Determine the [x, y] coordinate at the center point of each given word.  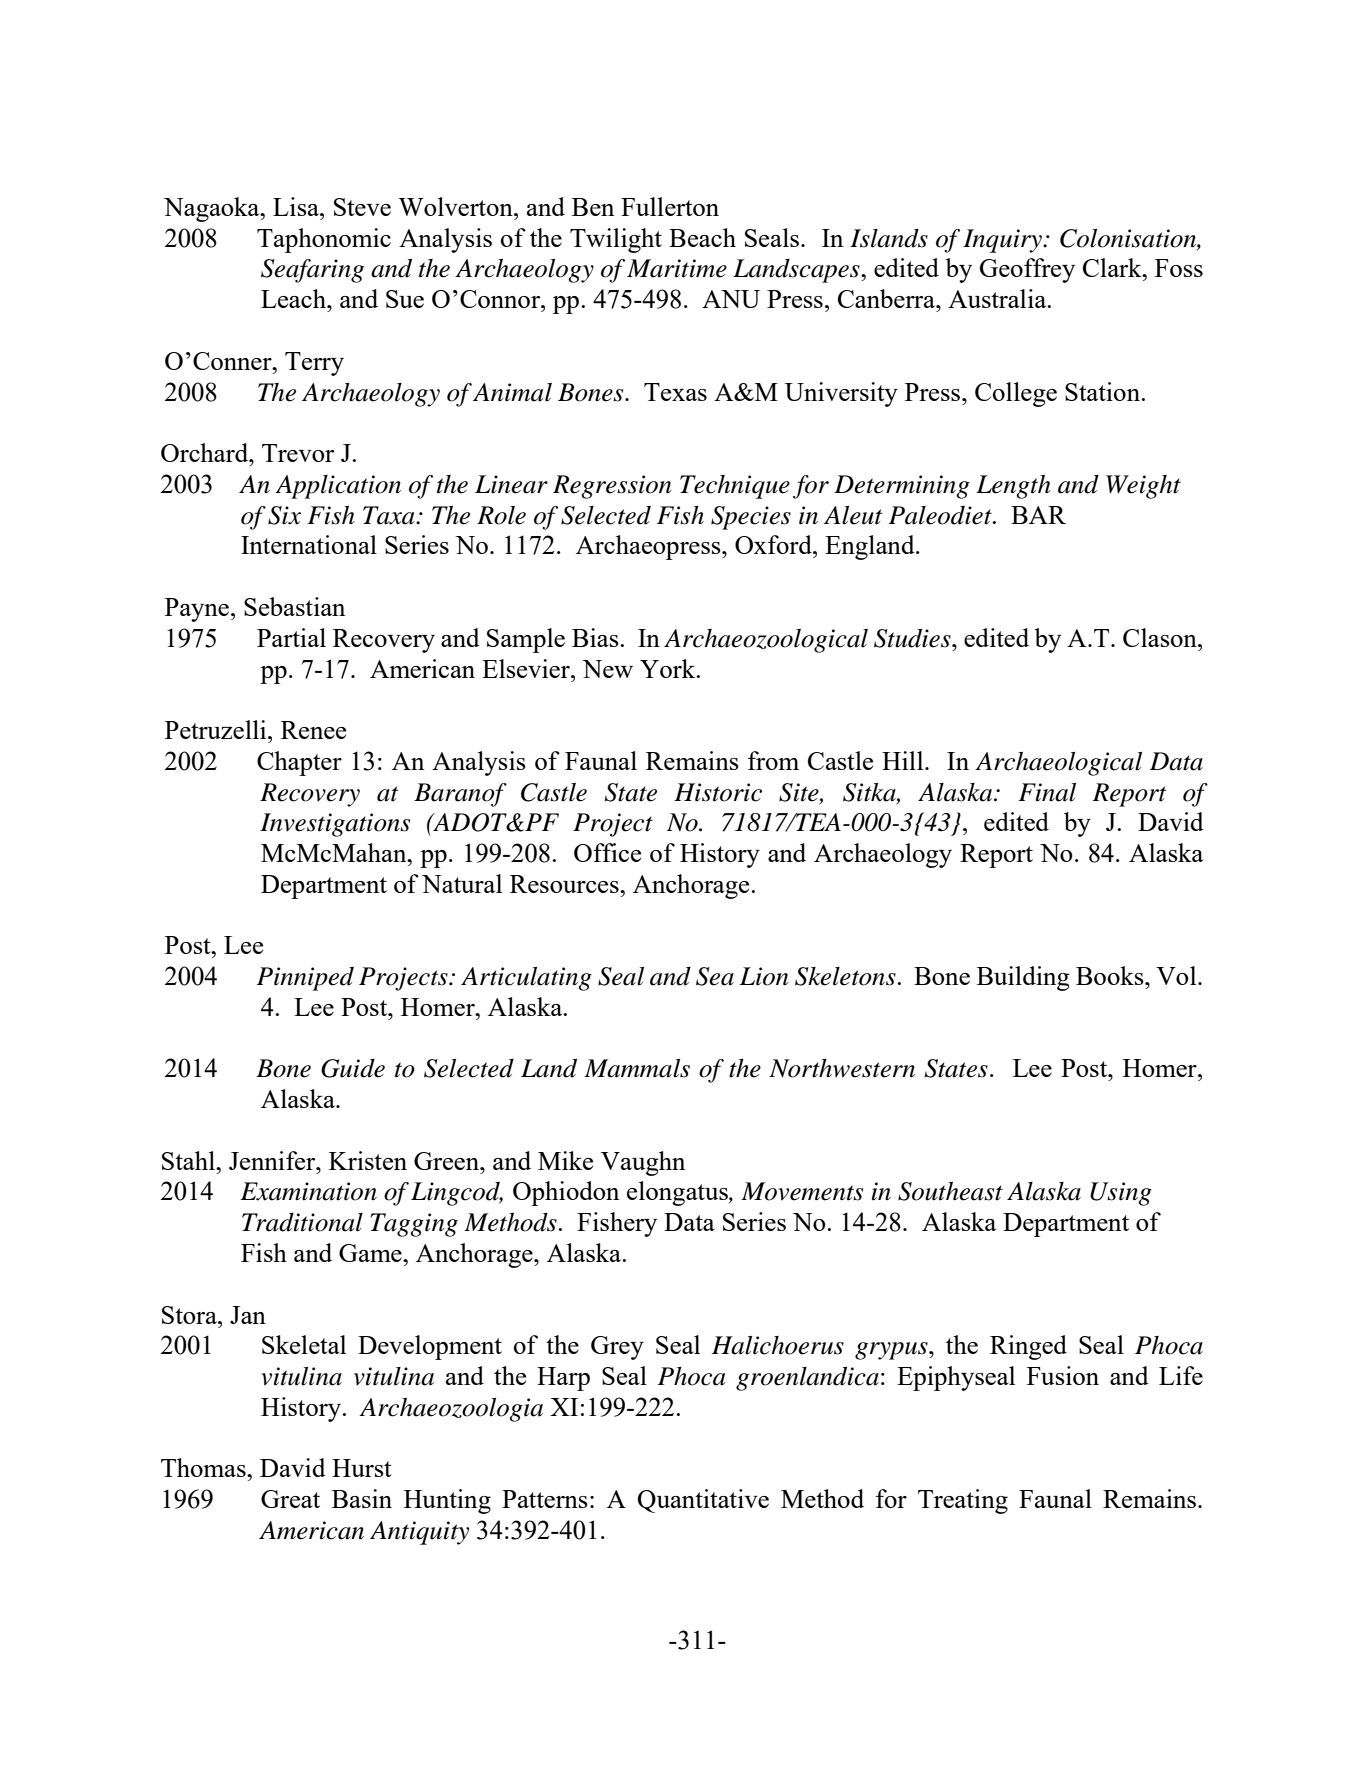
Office [607, 852]
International [309, 544]
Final [1047, 792]
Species [751, 518]
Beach [702, 237]
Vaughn [643, 1163]
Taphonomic [324, 240]
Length [1013, 487]
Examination [308, 1191]
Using [1121, 1194]
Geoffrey [1027, 270]
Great [290, 1499]
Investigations [335, 825]
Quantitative [703, 1501]
